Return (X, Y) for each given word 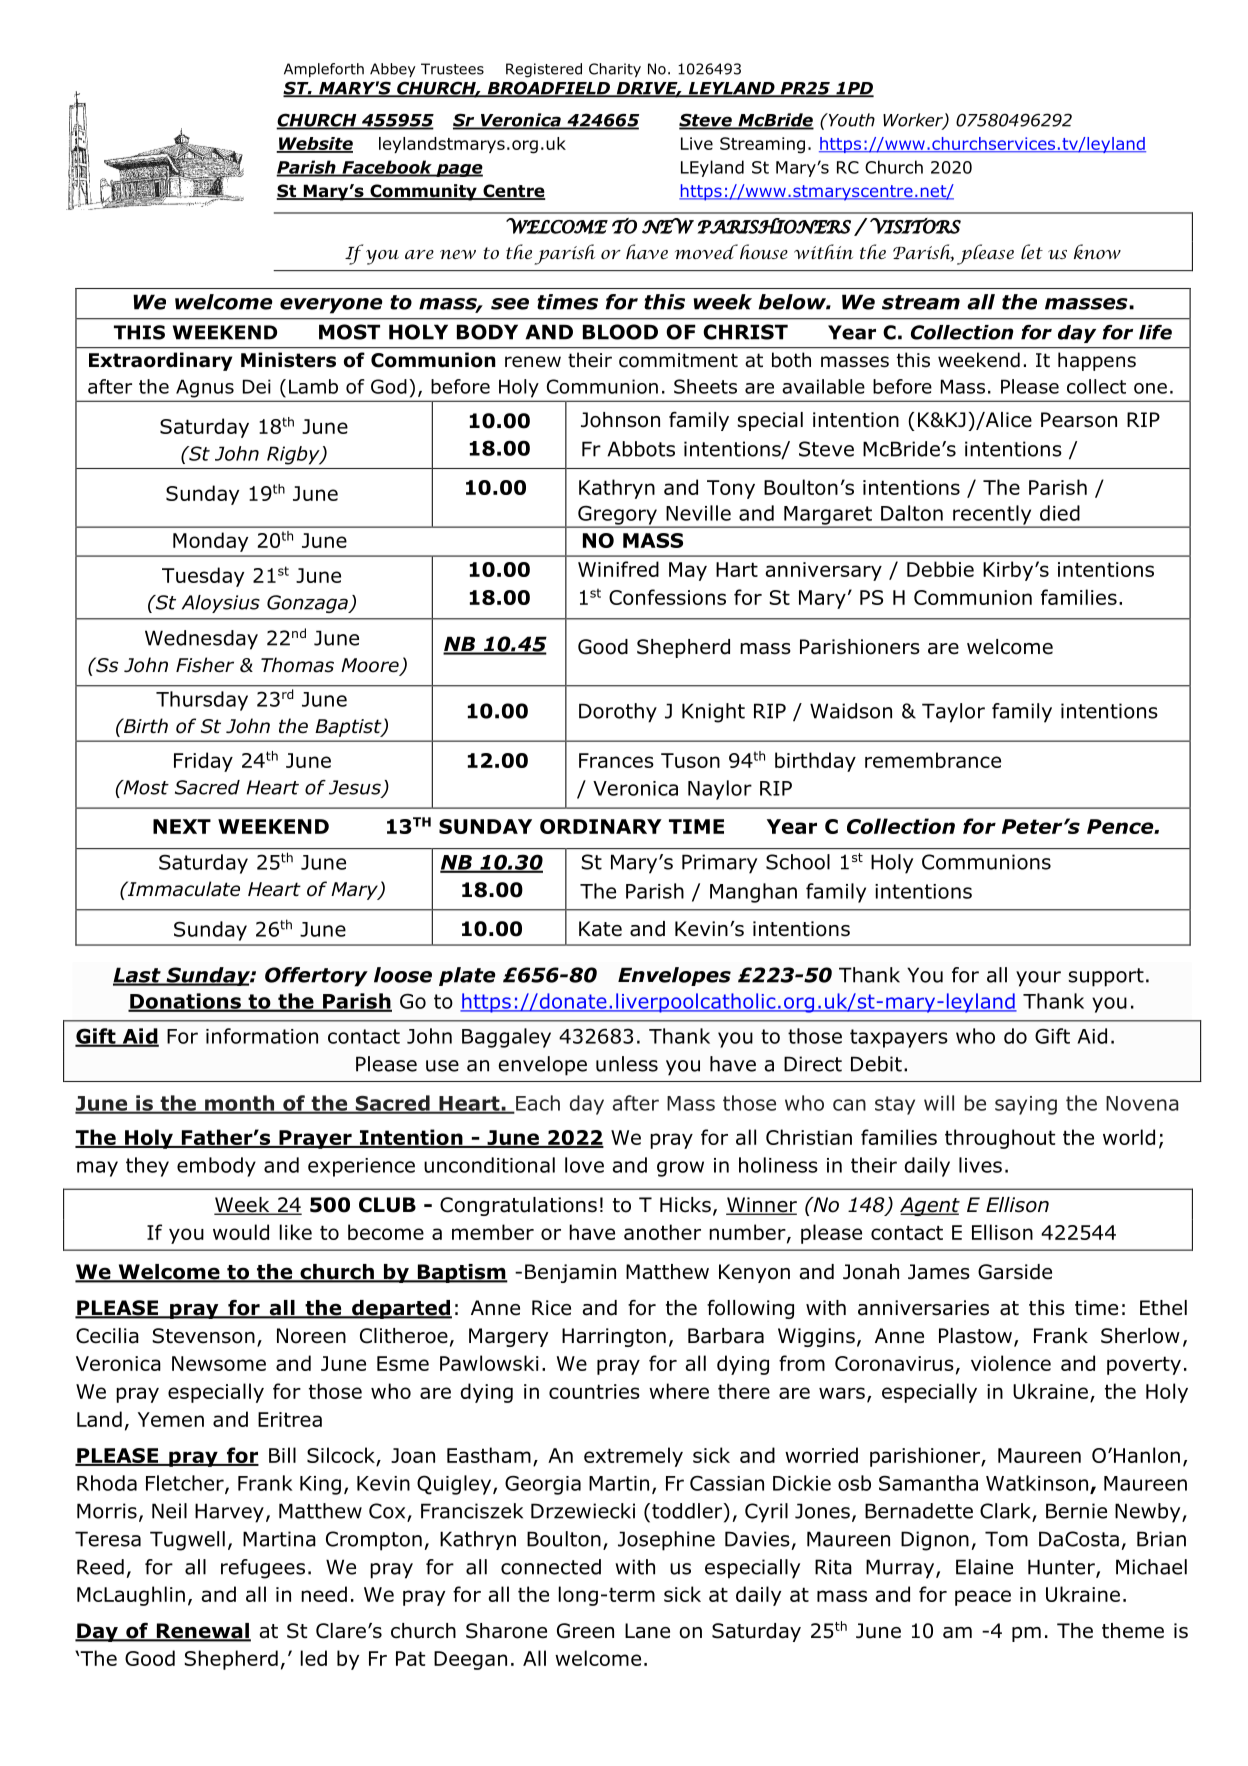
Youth (850, 120)
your (1038, 979)
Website (315, 144)
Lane (647, 1631)
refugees (263, 1569)
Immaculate (182, 889)
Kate (600, 929)
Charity (615, 70)
